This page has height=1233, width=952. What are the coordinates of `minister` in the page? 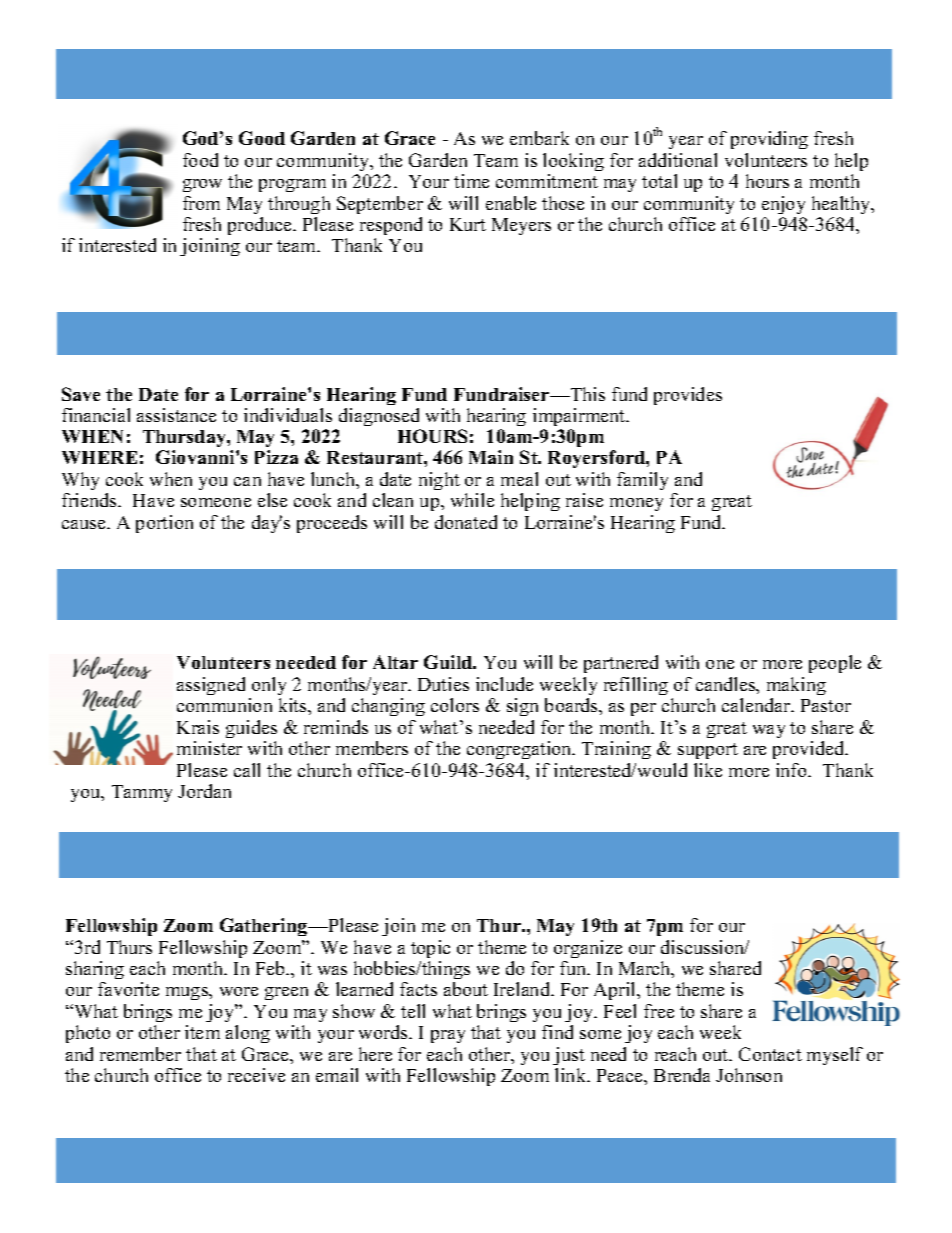 It's located at (209, 748).
